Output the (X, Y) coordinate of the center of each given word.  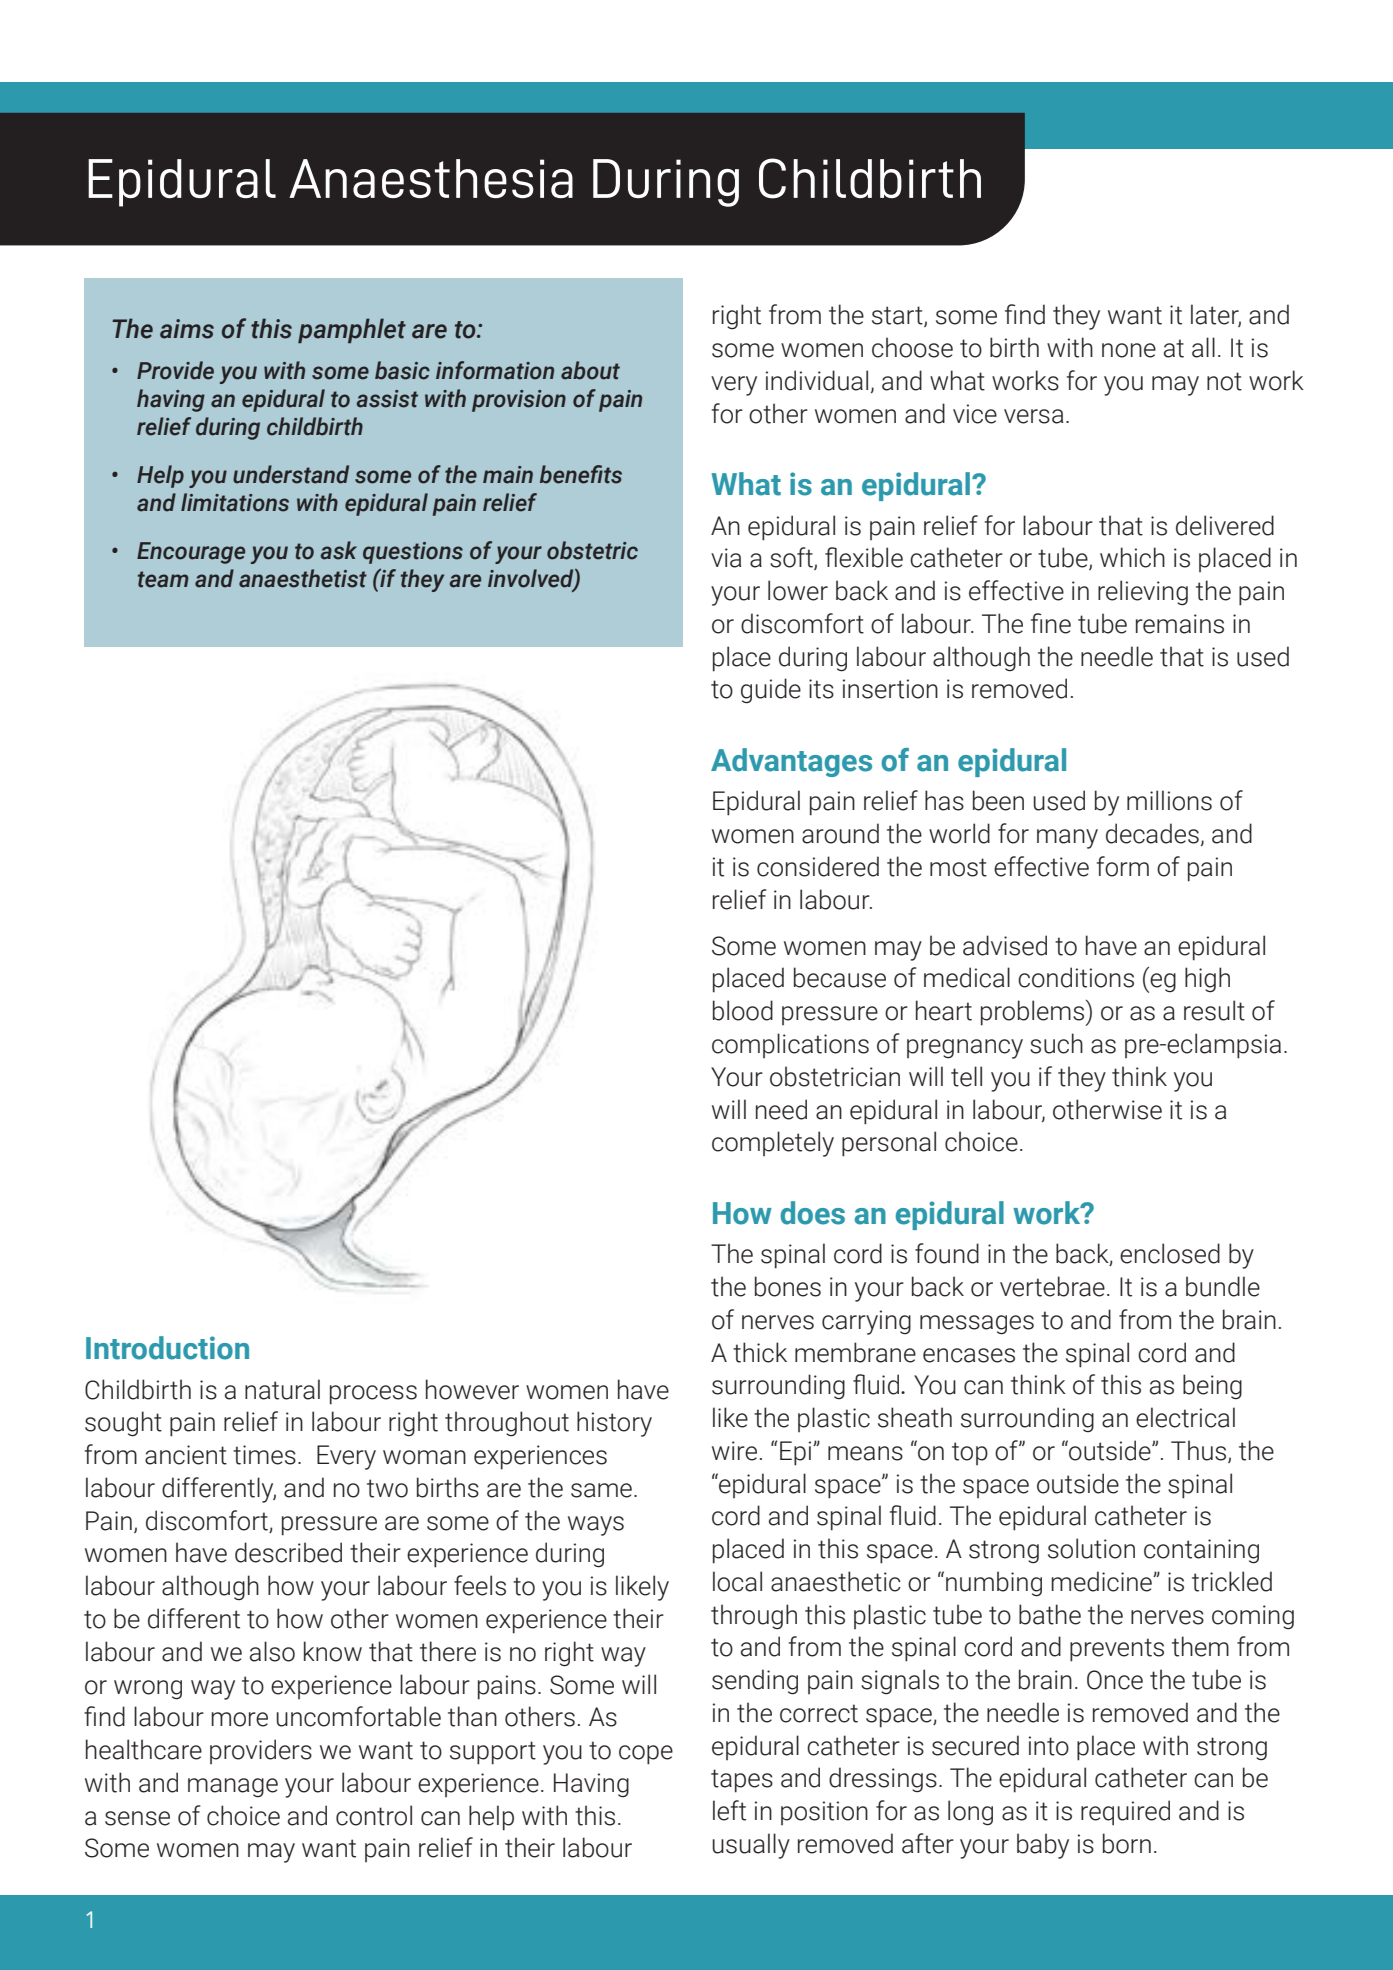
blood (743, 1010)
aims (187, 329)
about (590, 370)
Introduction (167, 1348)
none (1129, 350)
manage (233, 1788)
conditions (1076, 977)
